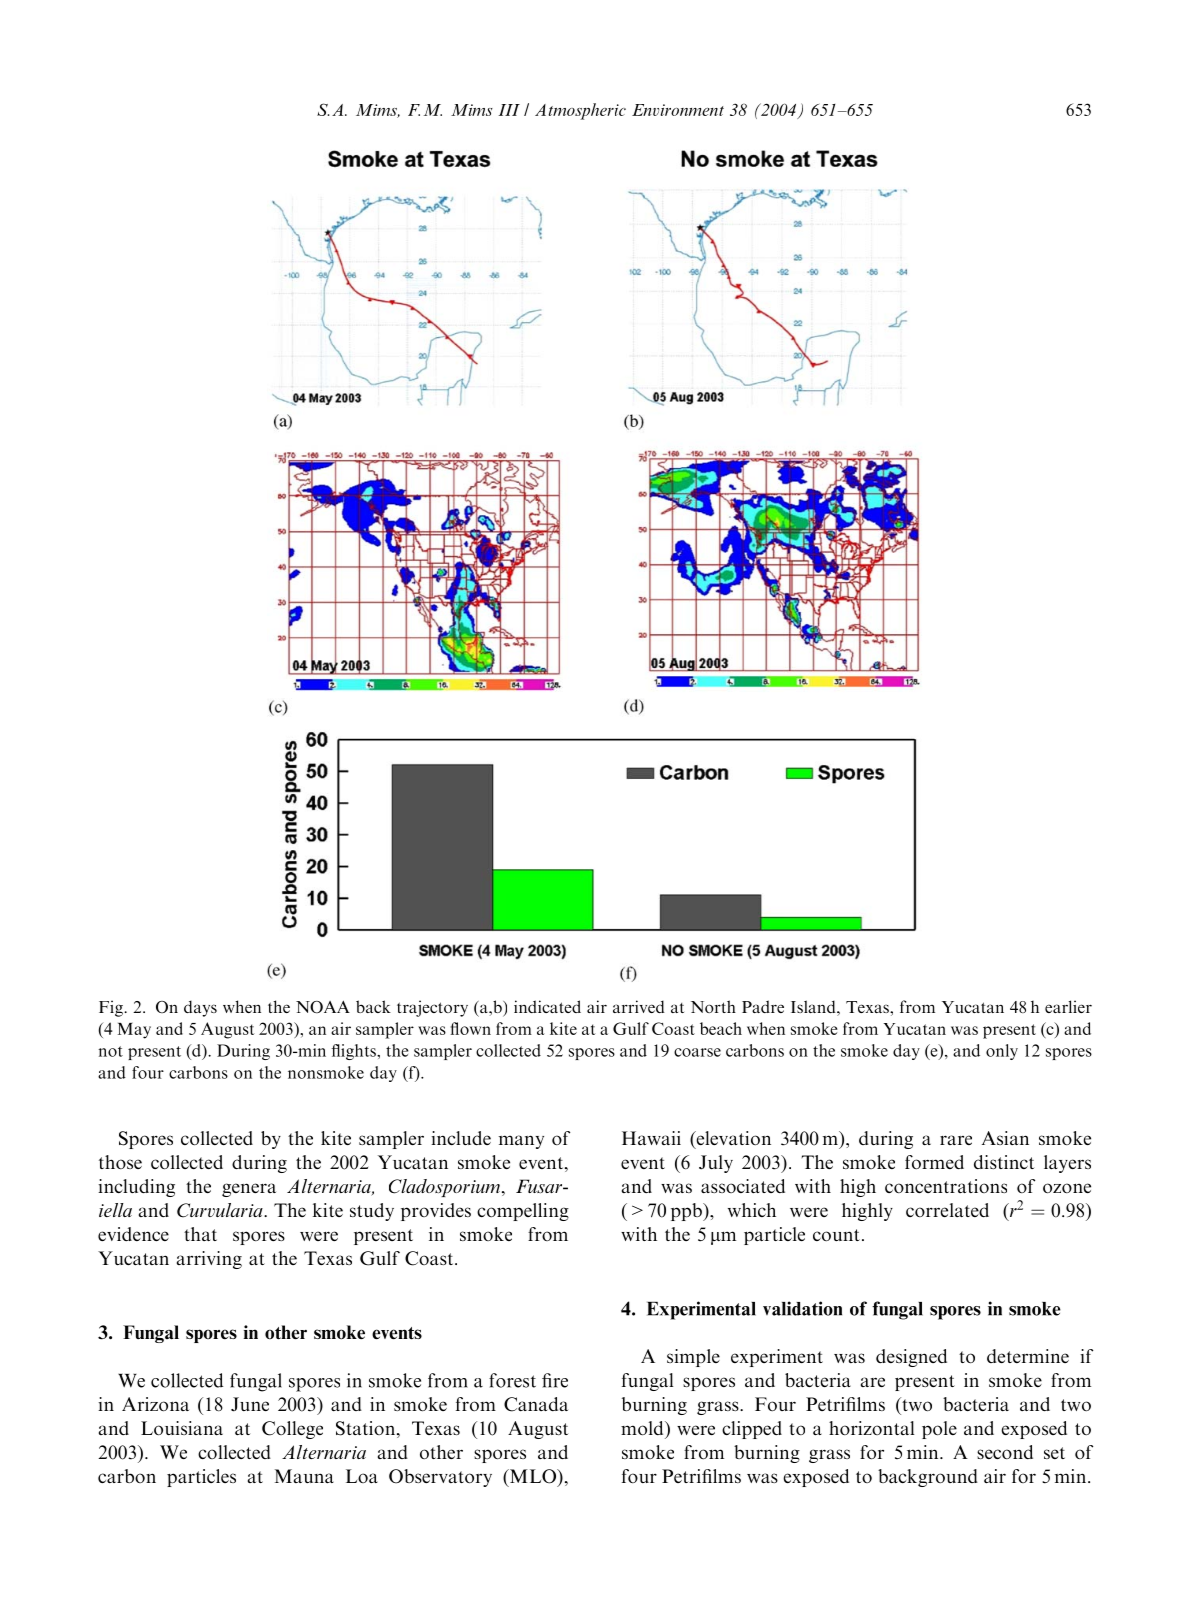 Image resolution: width=1190 pixels, height=1624 pixels. I want to click on indicated, so click(547, 1006).
